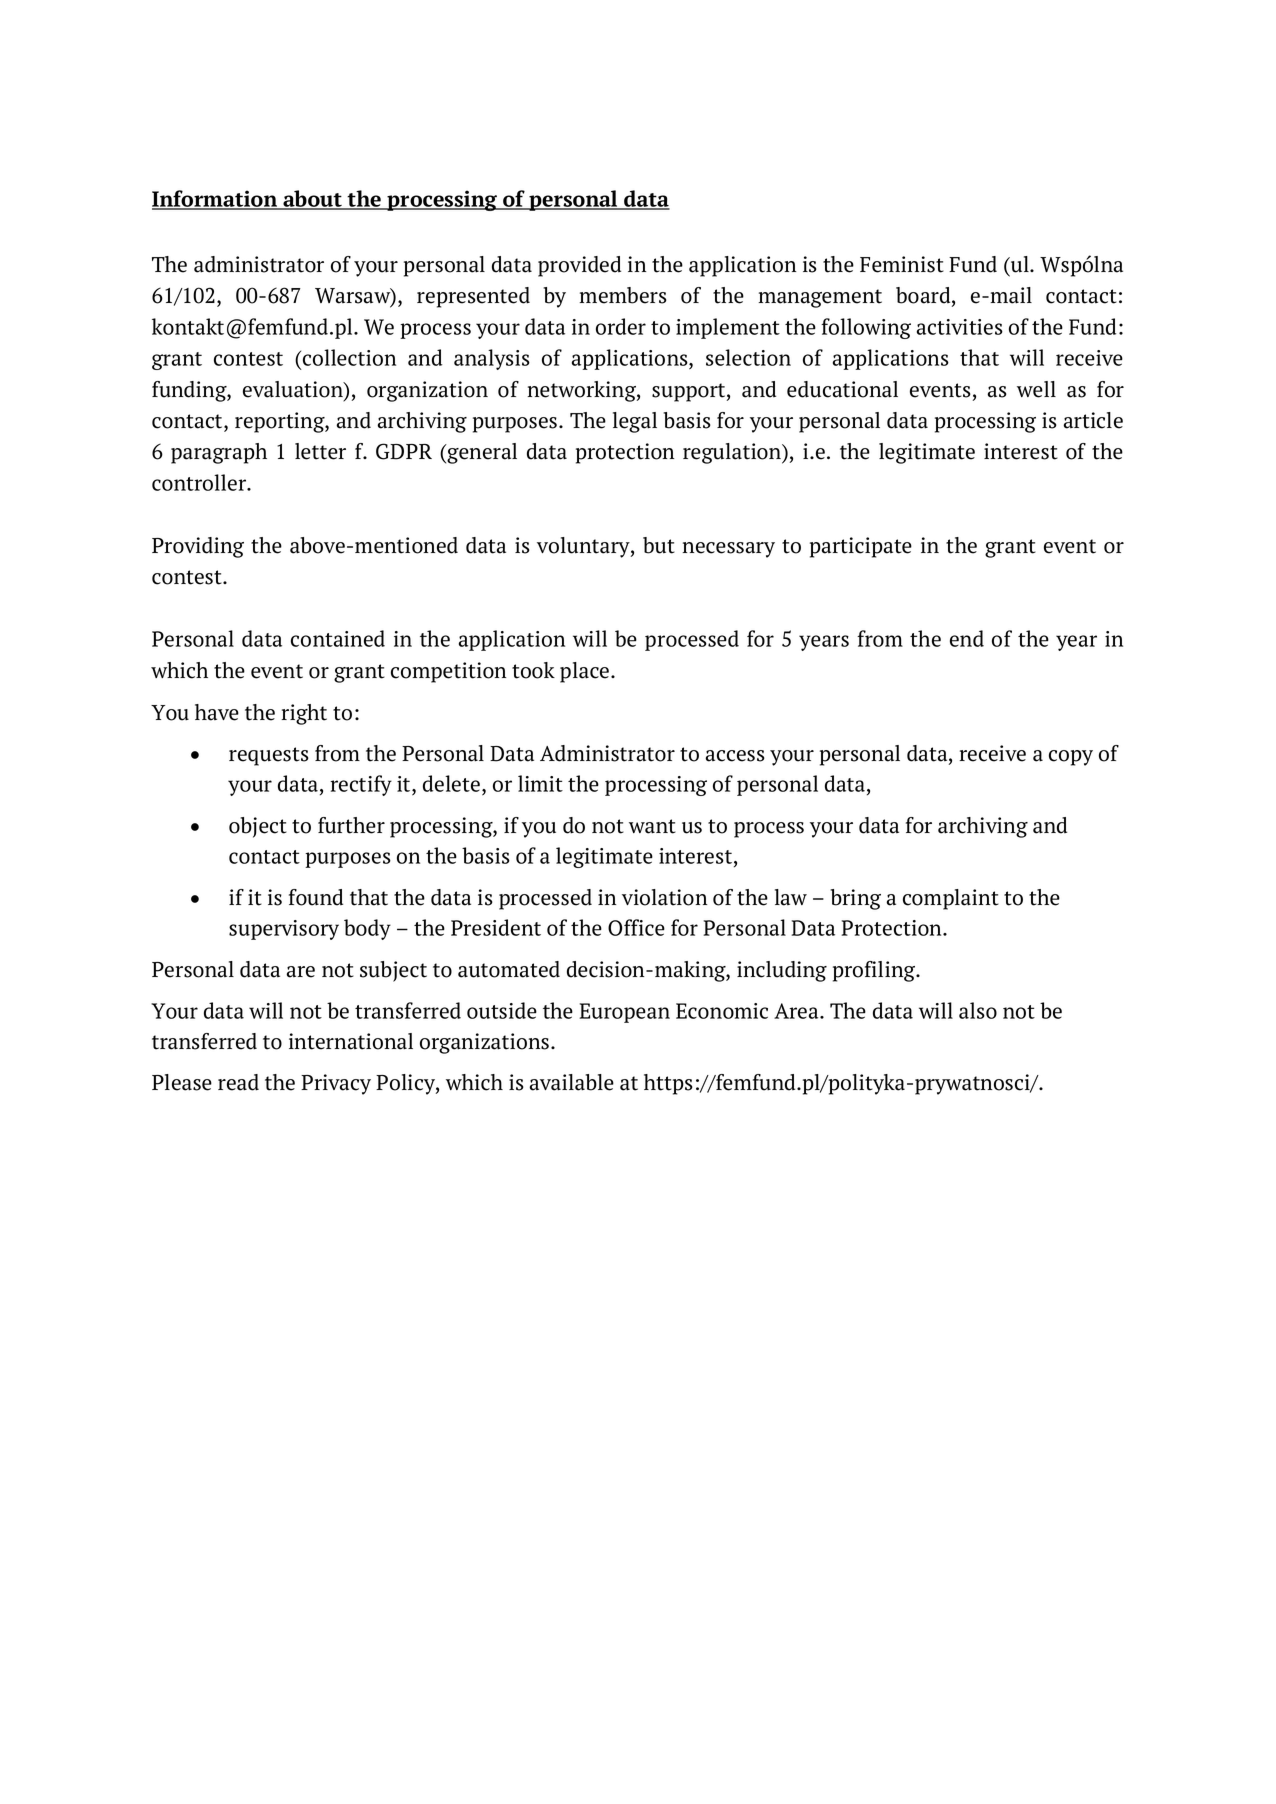 The height and width of the page is (1804, 1276). I want to click on end, so click(967, 638).
